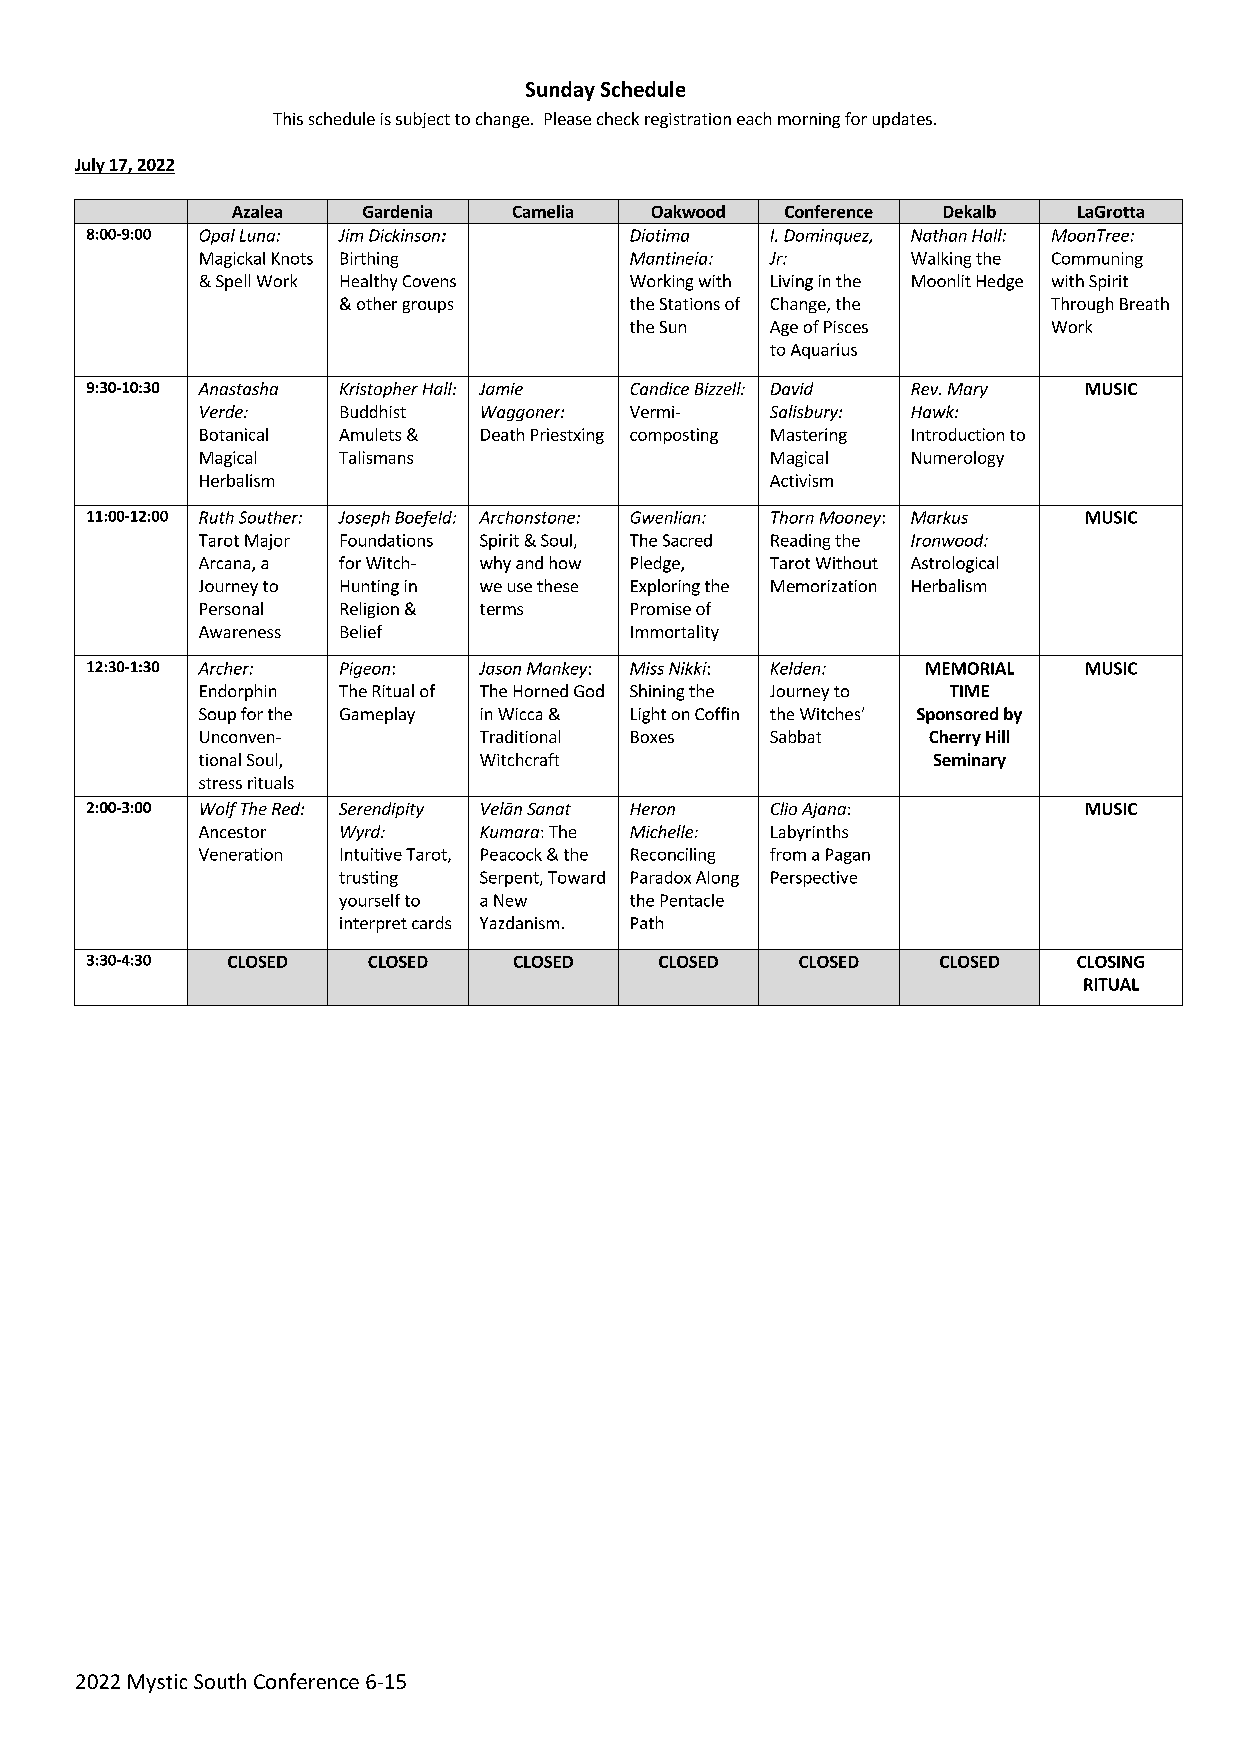  What do you see at coordinates (647, 922) in the image?
I see `Path` at bounding box center [647, 922].
